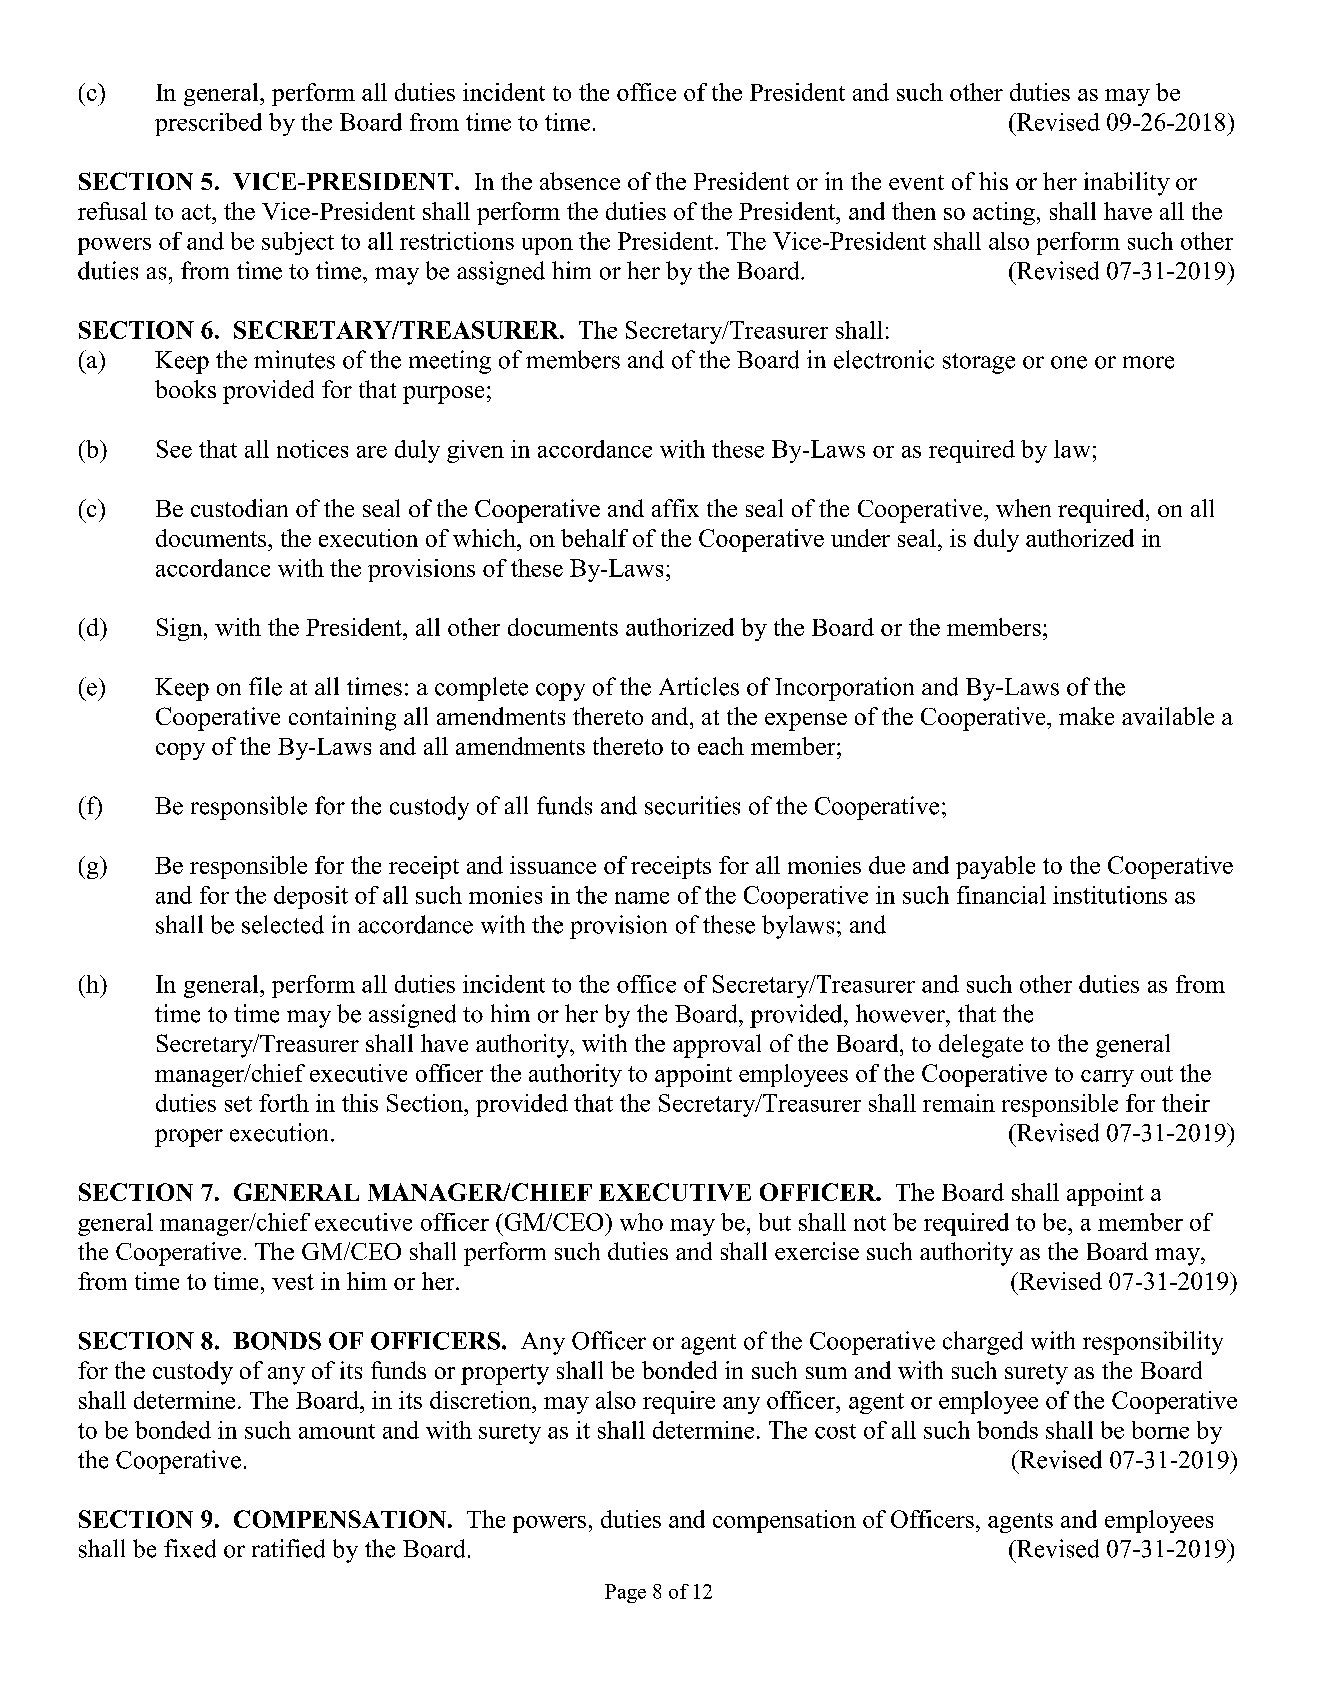 This screenshot has width=1318, height=1706. I want to click on set, so click(238, 1104).
